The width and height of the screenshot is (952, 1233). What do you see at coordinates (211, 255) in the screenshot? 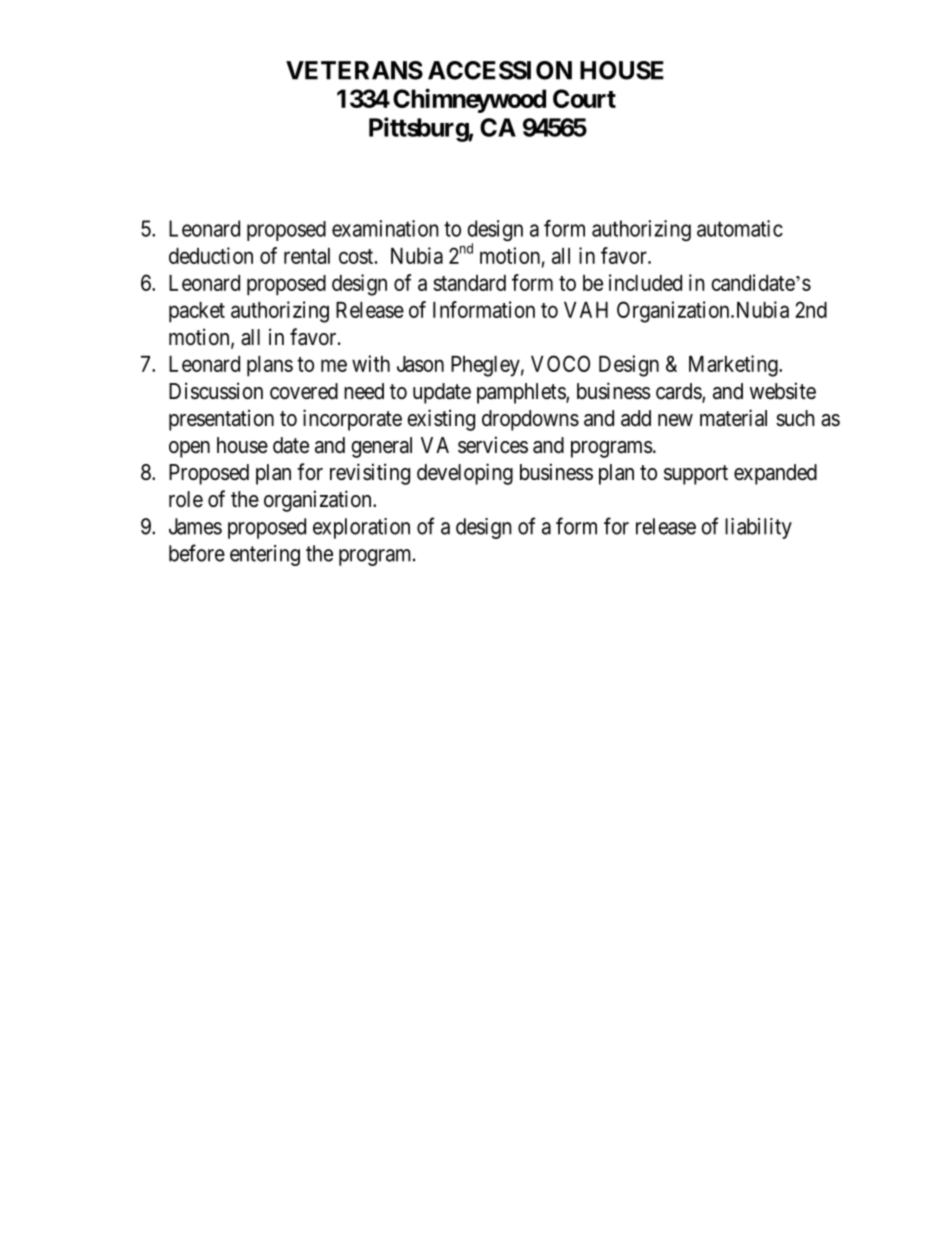
I see `deduction` at bounding box center [211, 255].
